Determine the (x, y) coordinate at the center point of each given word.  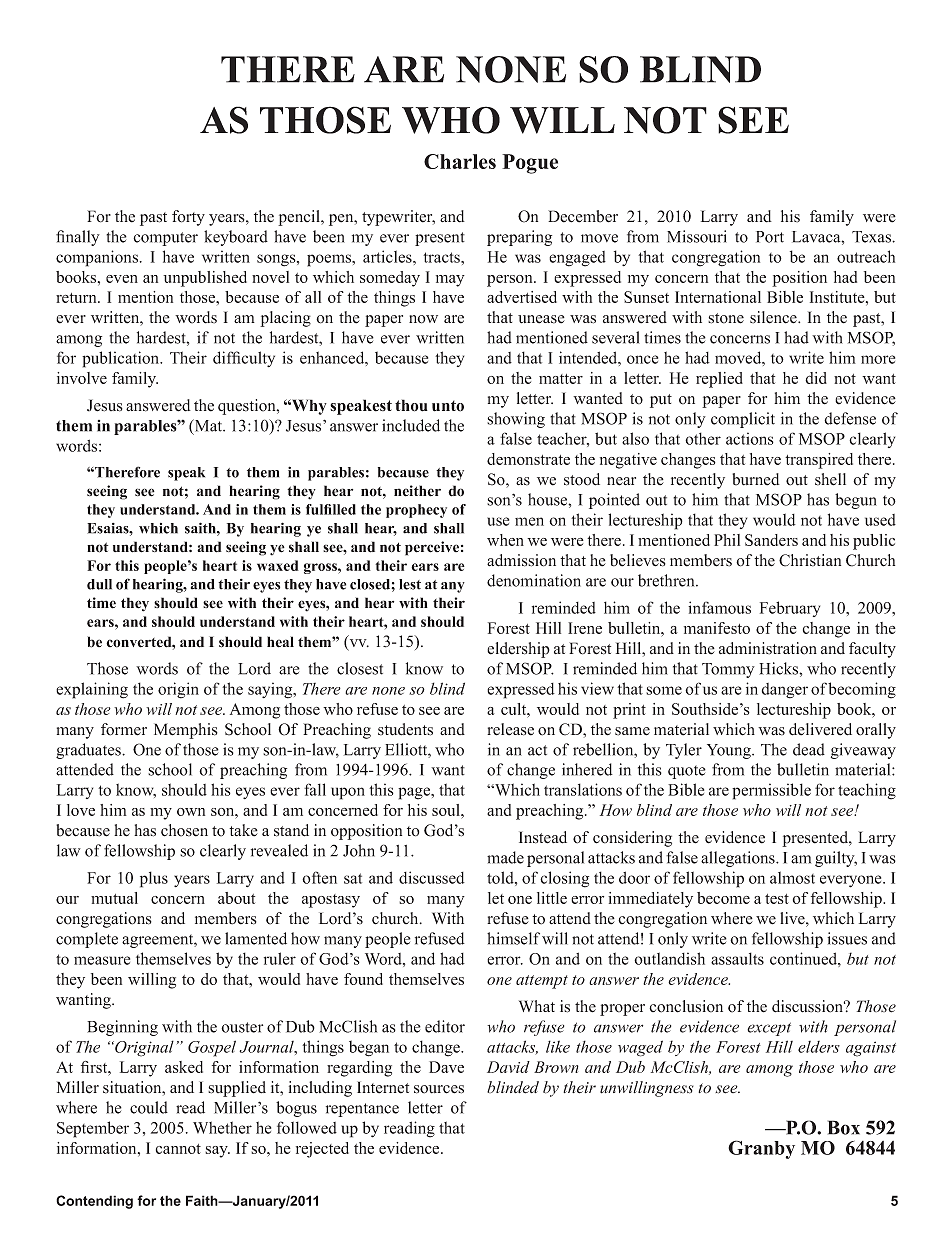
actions (750, 438)
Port (770, 237)
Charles (460, 161)
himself (513, 938)
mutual (114, 898)
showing (516, 420)
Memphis (186, 731)
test (777, 899)
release (510, 729)
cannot (178, 1149)
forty (188, 218)
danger (785, 691)
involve (82, 378)
